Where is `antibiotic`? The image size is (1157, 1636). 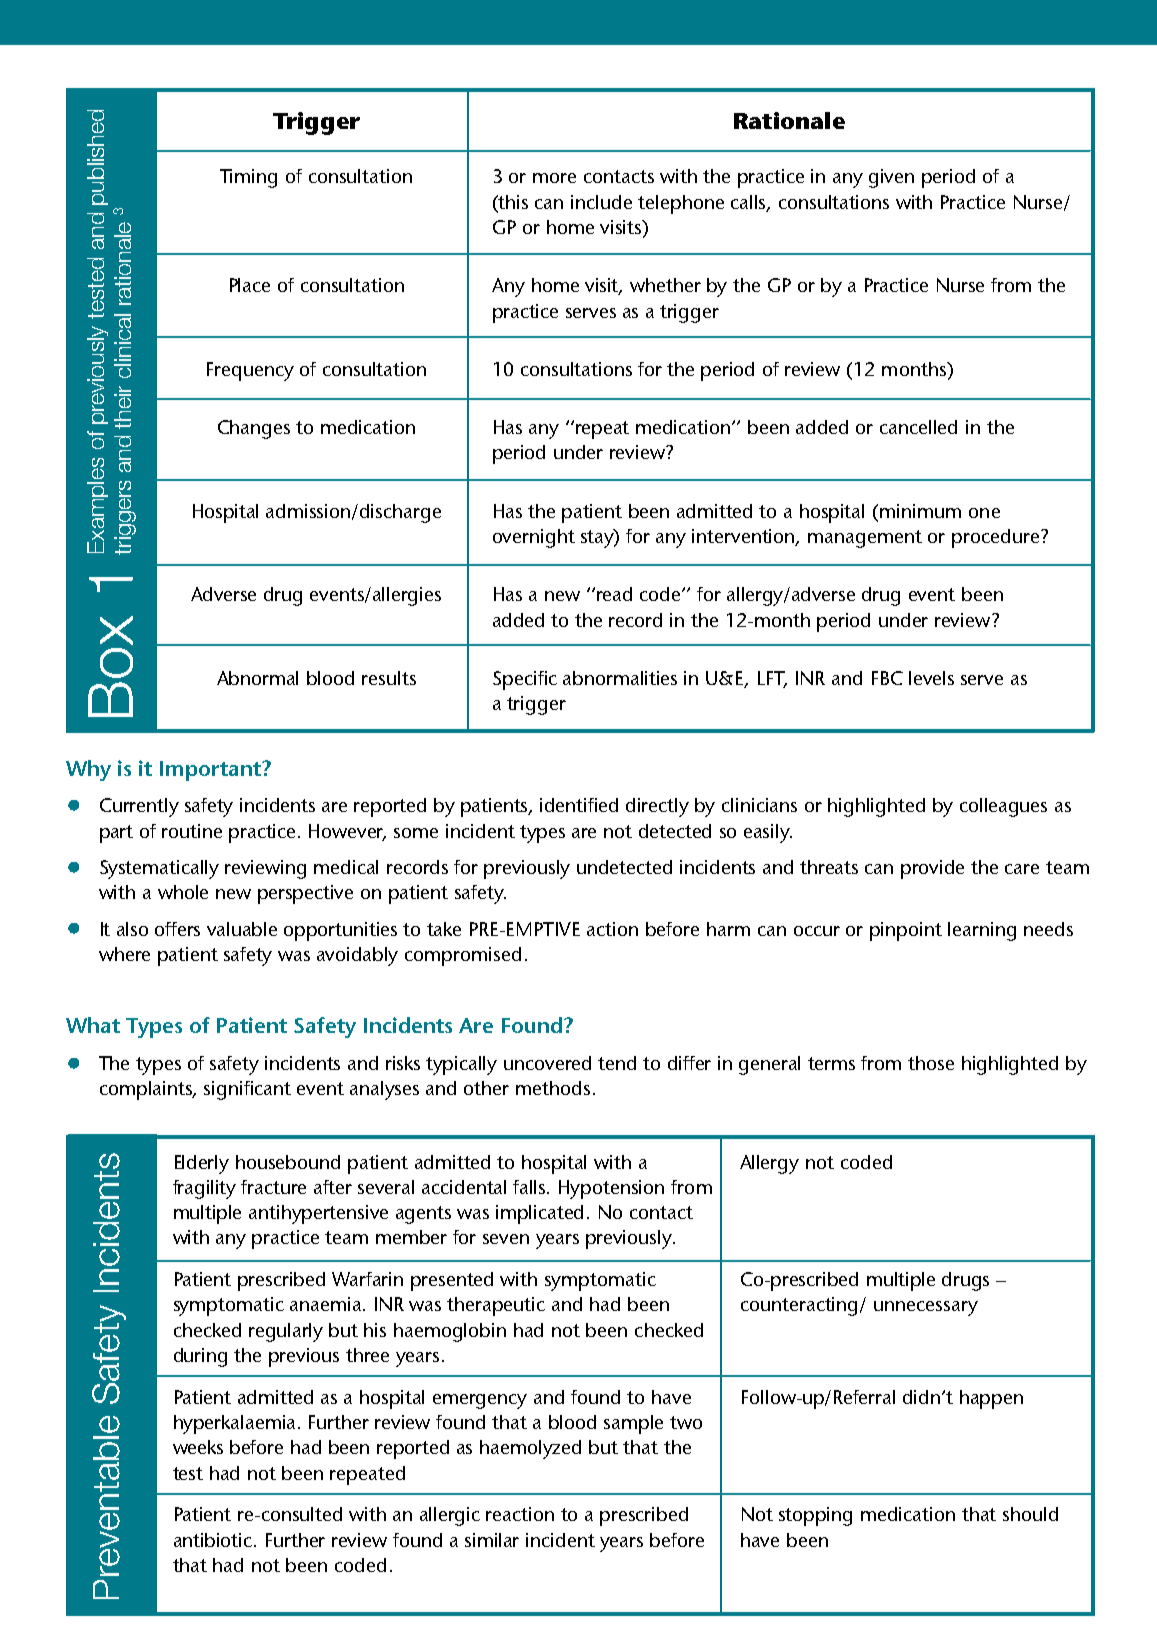
antibiotic is located at coordinates (214, 1540).
